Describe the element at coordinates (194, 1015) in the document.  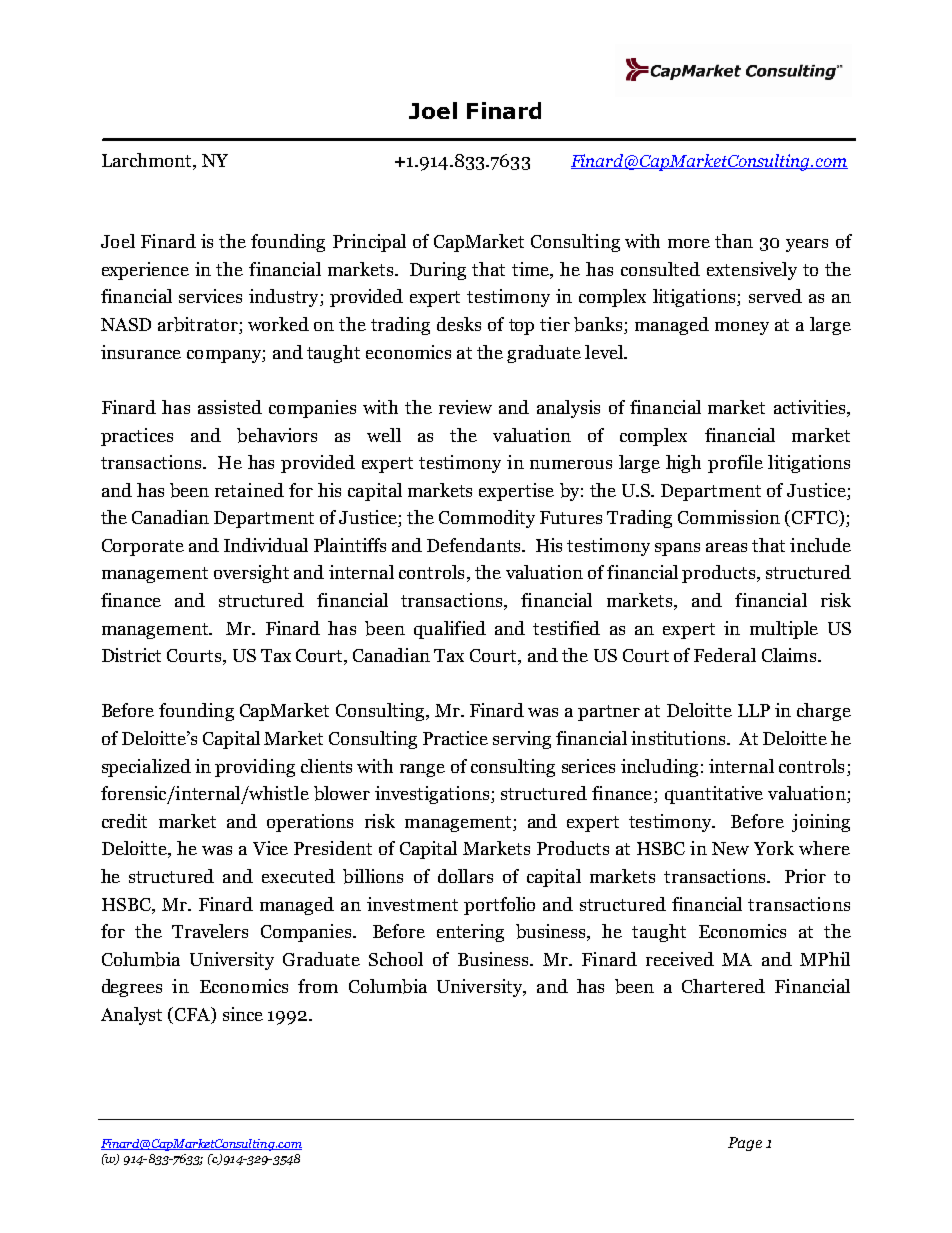
I see `CFA` at that location.
